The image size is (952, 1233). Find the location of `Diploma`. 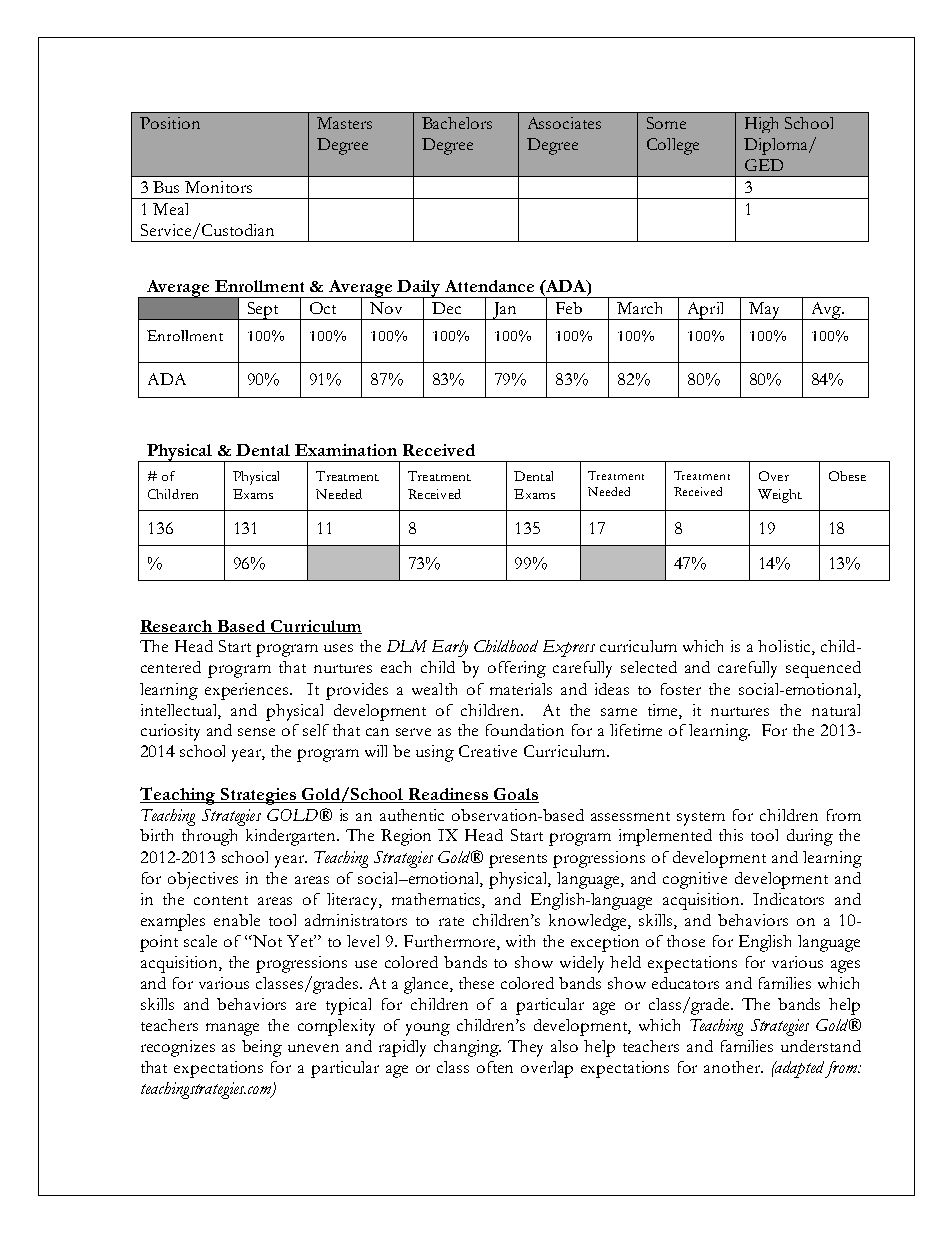

Diploma is located at coordinates (777, 146).
